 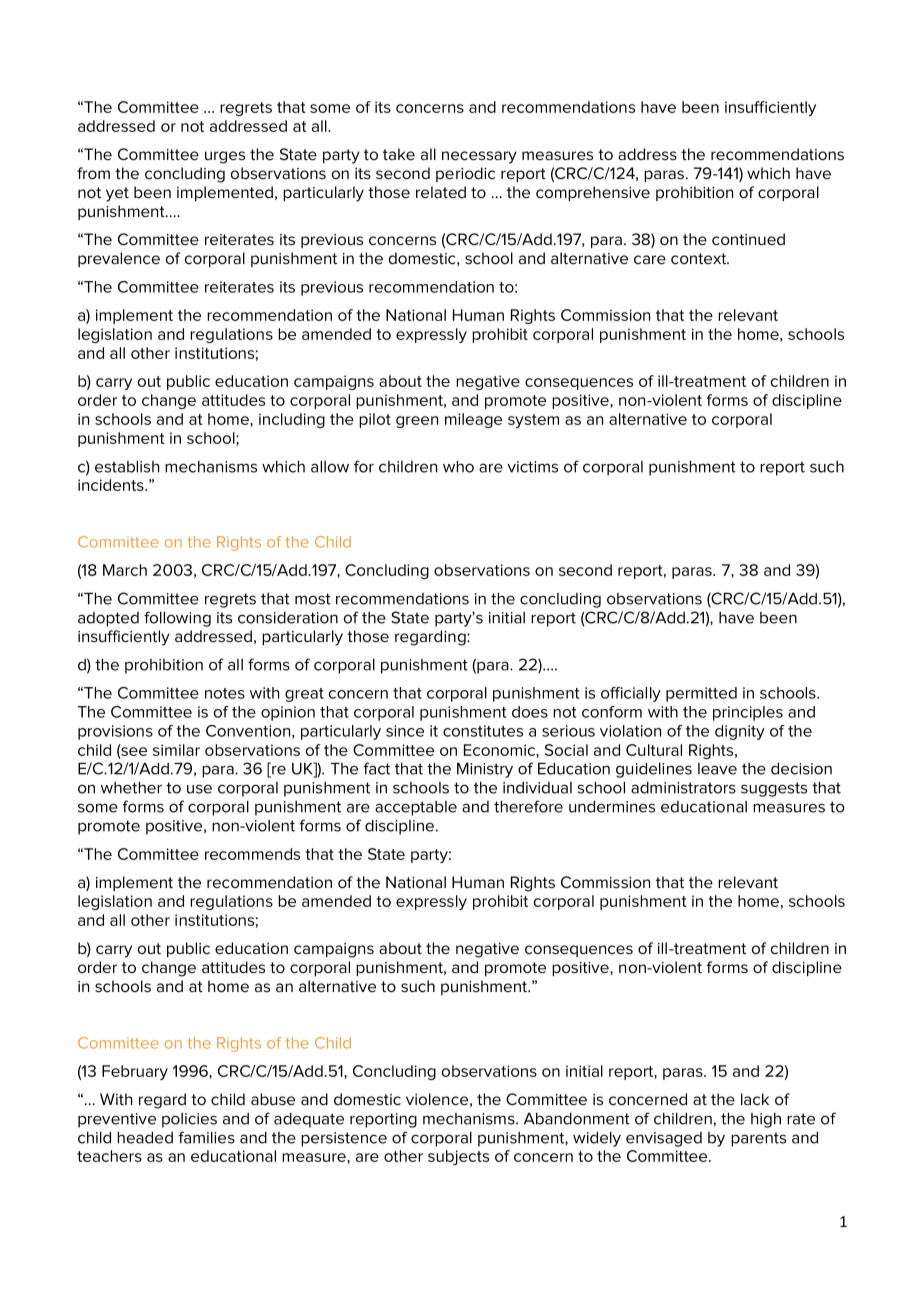 I want to click on related, so click(x=441, y=192).
